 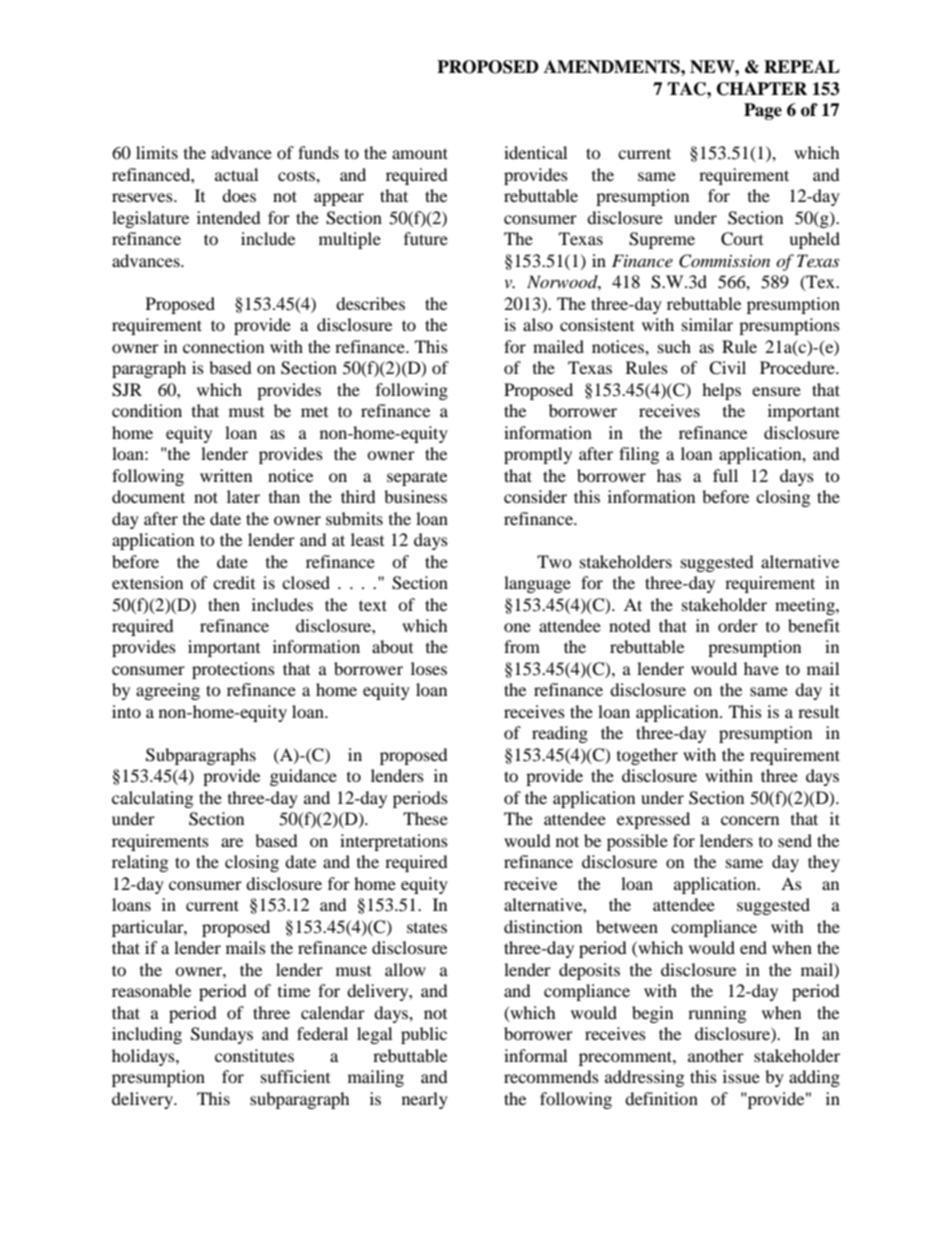 What do you see at coordinates (762, 89) in the image?
I see `CHAPTER` at bounding box center [762, 89].
